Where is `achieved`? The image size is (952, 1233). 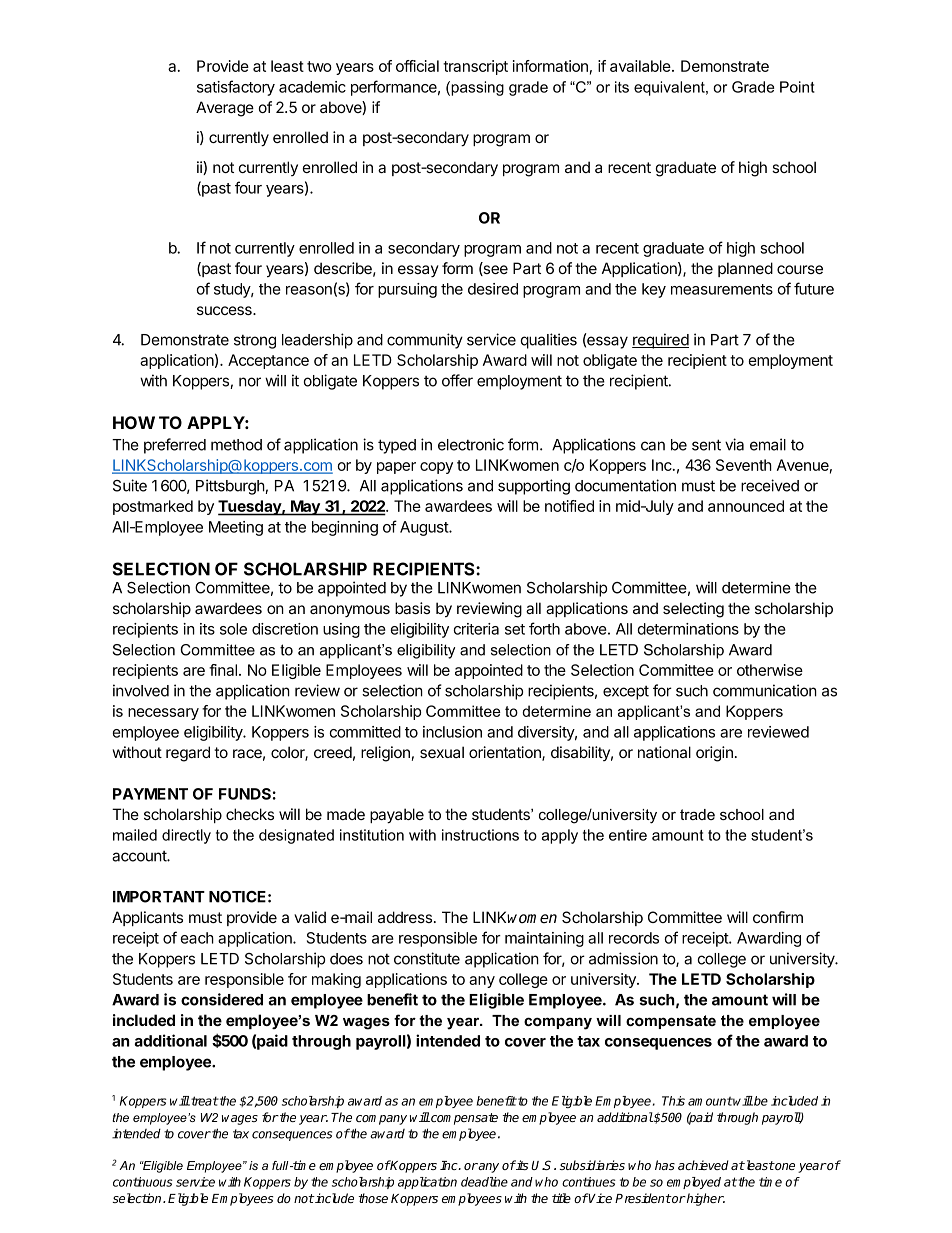 achieved is located at coordinates (703, 1165).
